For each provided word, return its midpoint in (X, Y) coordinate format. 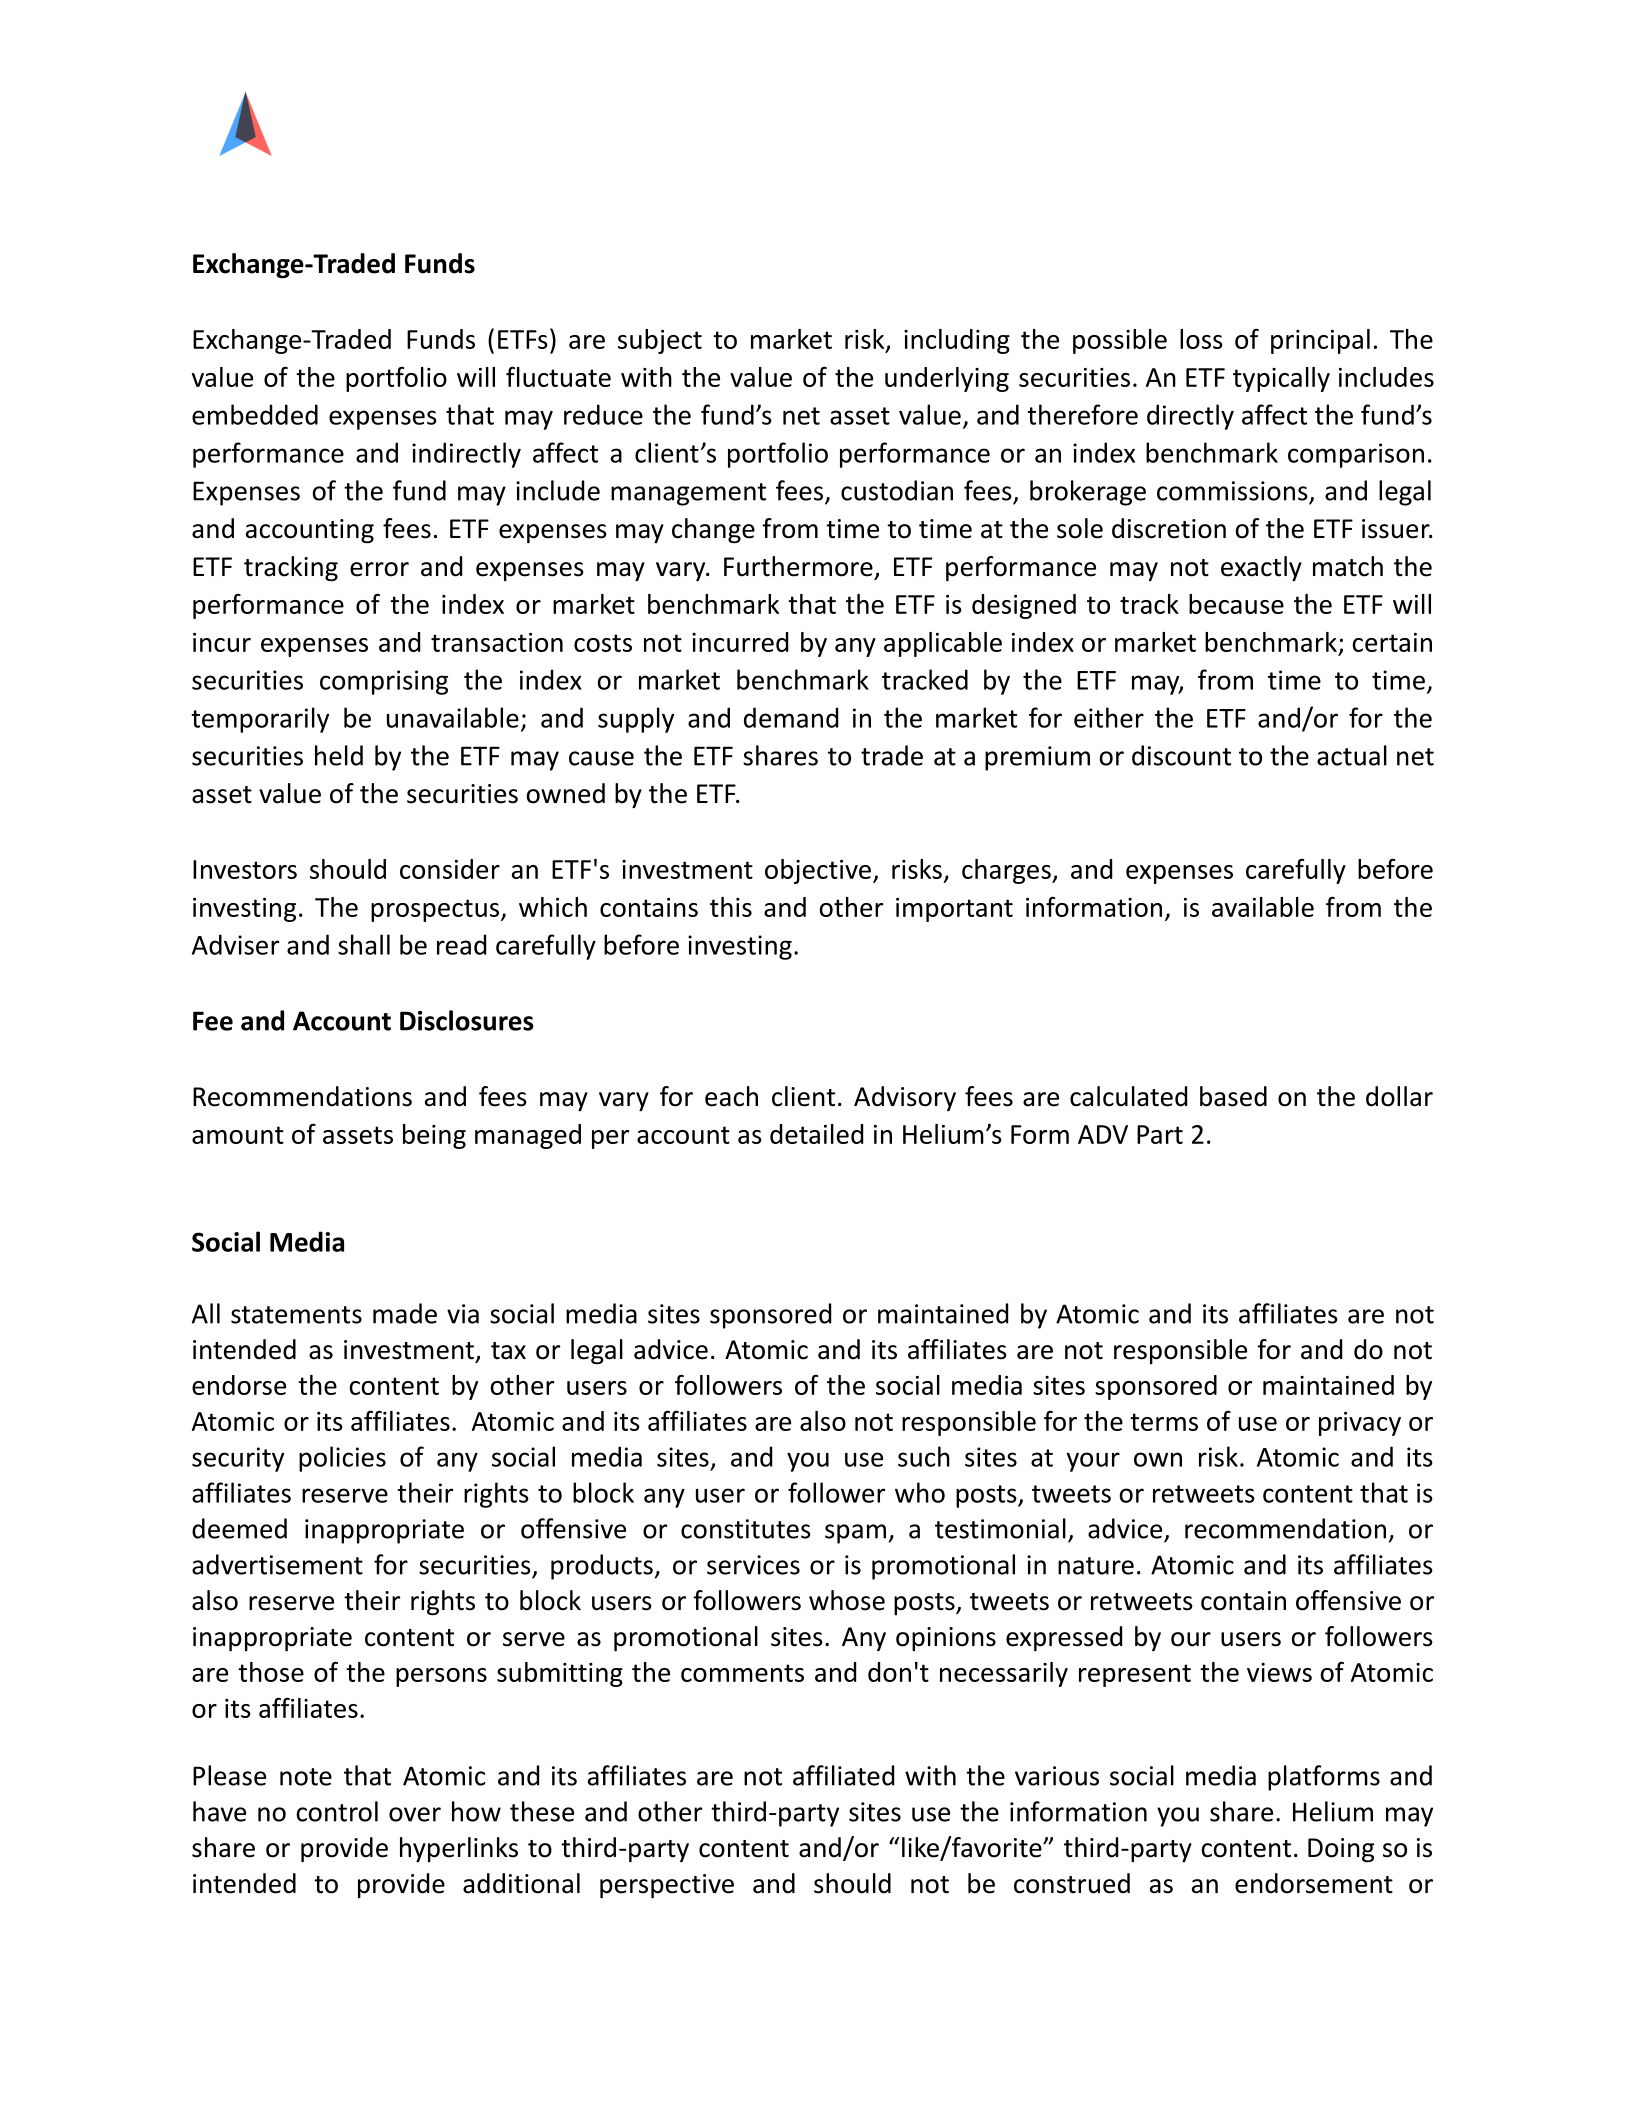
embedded (255, 414)
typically (1281, 379)
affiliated (843, 1775)
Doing (1341, 1850)
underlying (947, 379)
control (337, 1811)
